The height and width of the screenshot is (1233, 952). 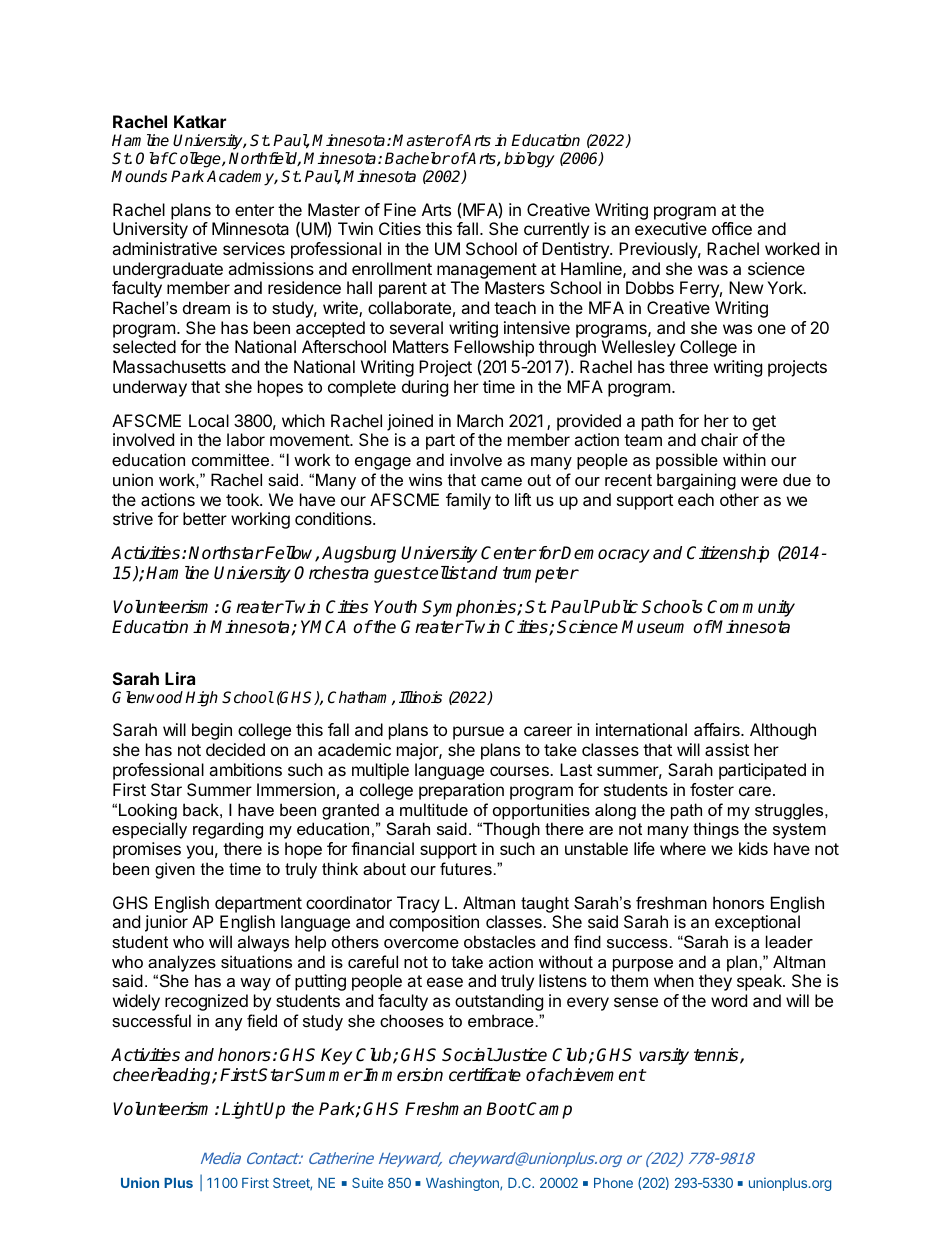 What do you see at coordinates (205, 518) in the screenshot?
I see `better` at bounding box center [205, 518].
